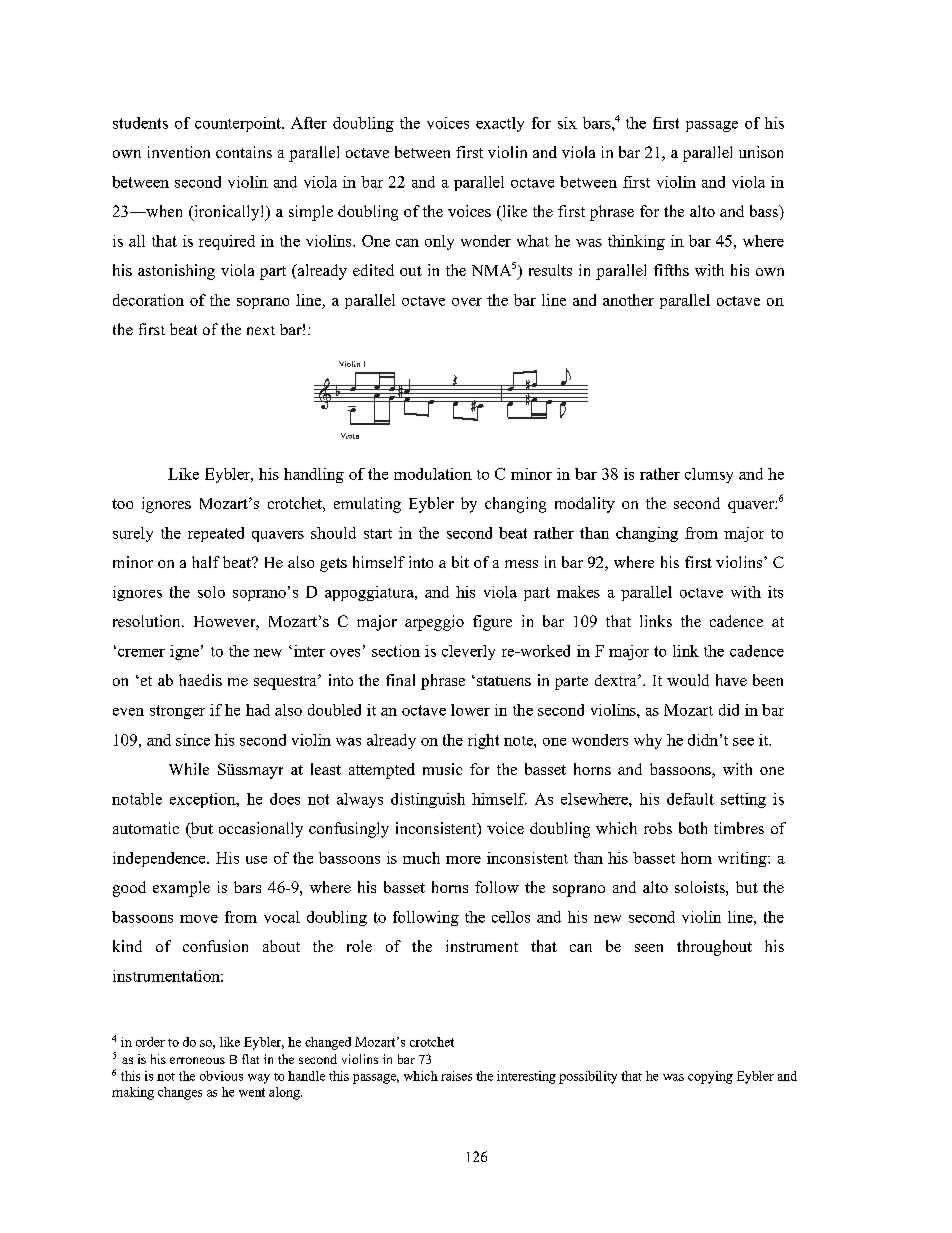 The height and width of the image is (1233, 952). What do you see at coordinates (761, 152) in the image?
I see `unison` at bounding box center [761, 152].
